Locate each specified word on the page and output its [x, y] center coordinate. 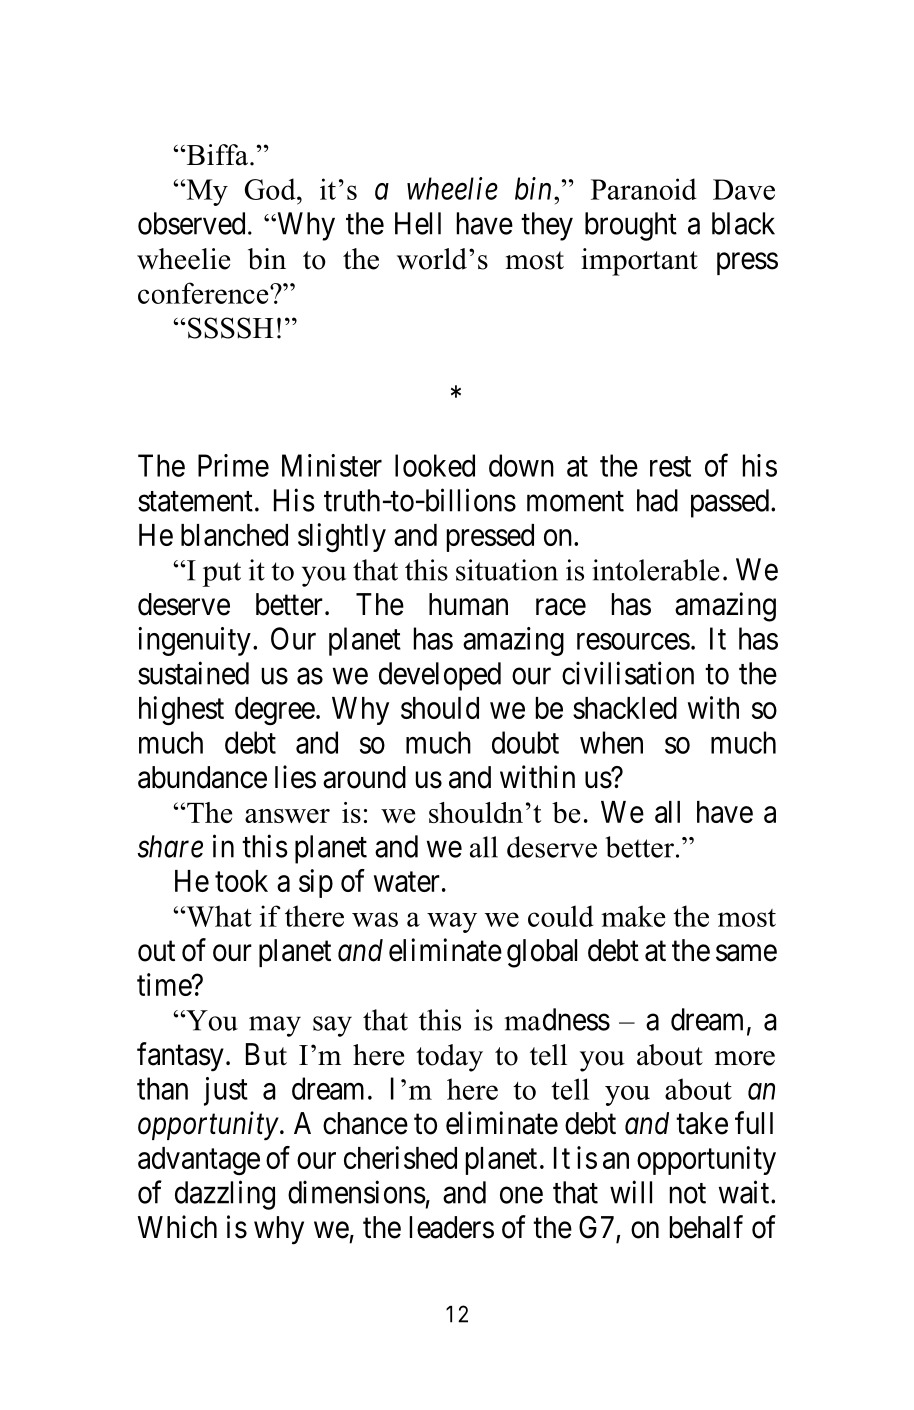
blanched [234, 535]
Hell [418, 223]
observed [191, 223]
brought [631, 226]
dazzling [225, 1195]
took [241, 881]
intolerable [655, 570]
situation [507, 570]
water [407, 882]
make [633, 916]
